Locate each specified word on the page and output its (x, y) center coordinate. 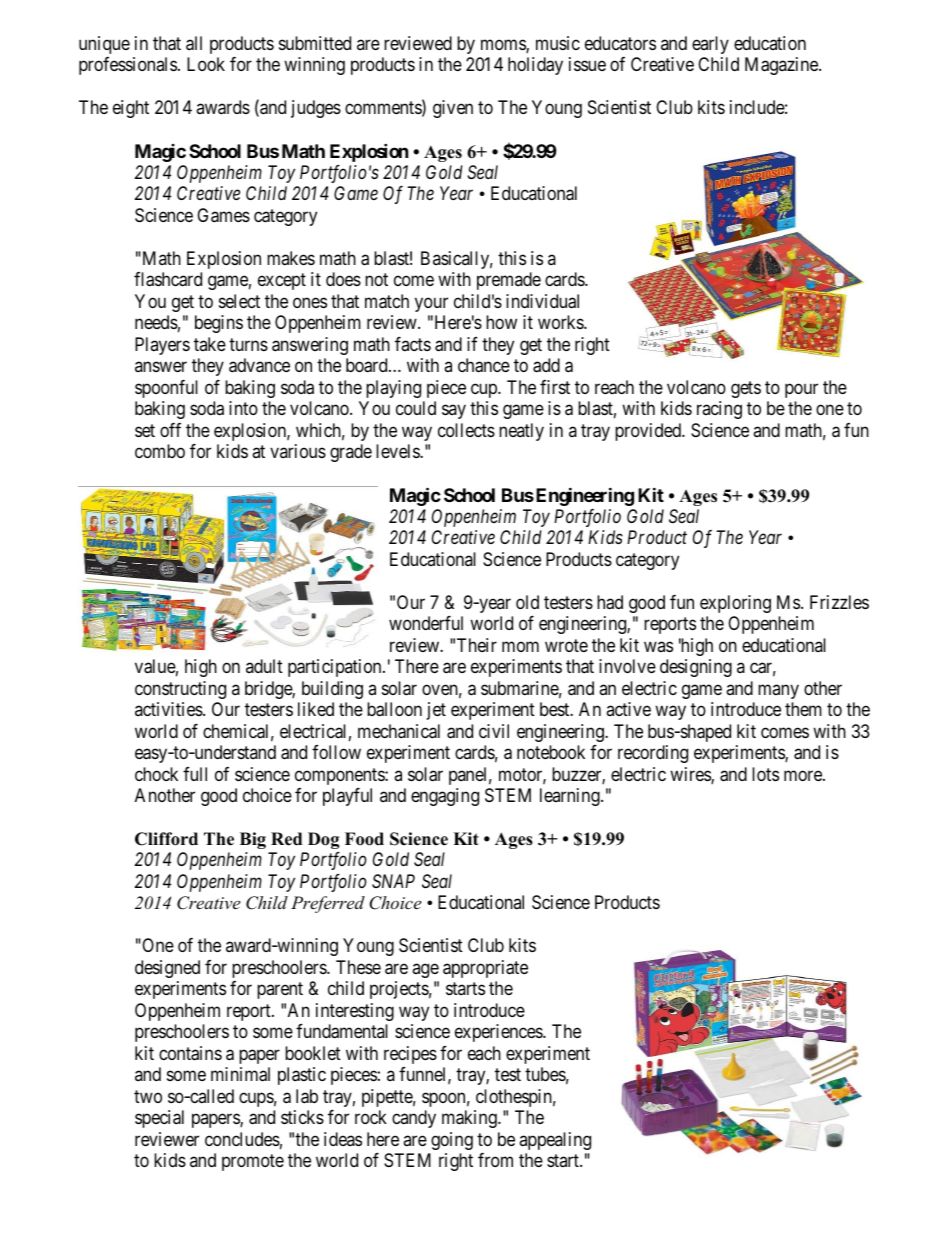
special (159, 1119)
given (453, 109)
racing (719, 410)
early (710, 45)
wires (691, 775)
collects (466, 430)
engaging (445, 797)
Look (206, 64)
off (170, 430)
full (195, 774)
